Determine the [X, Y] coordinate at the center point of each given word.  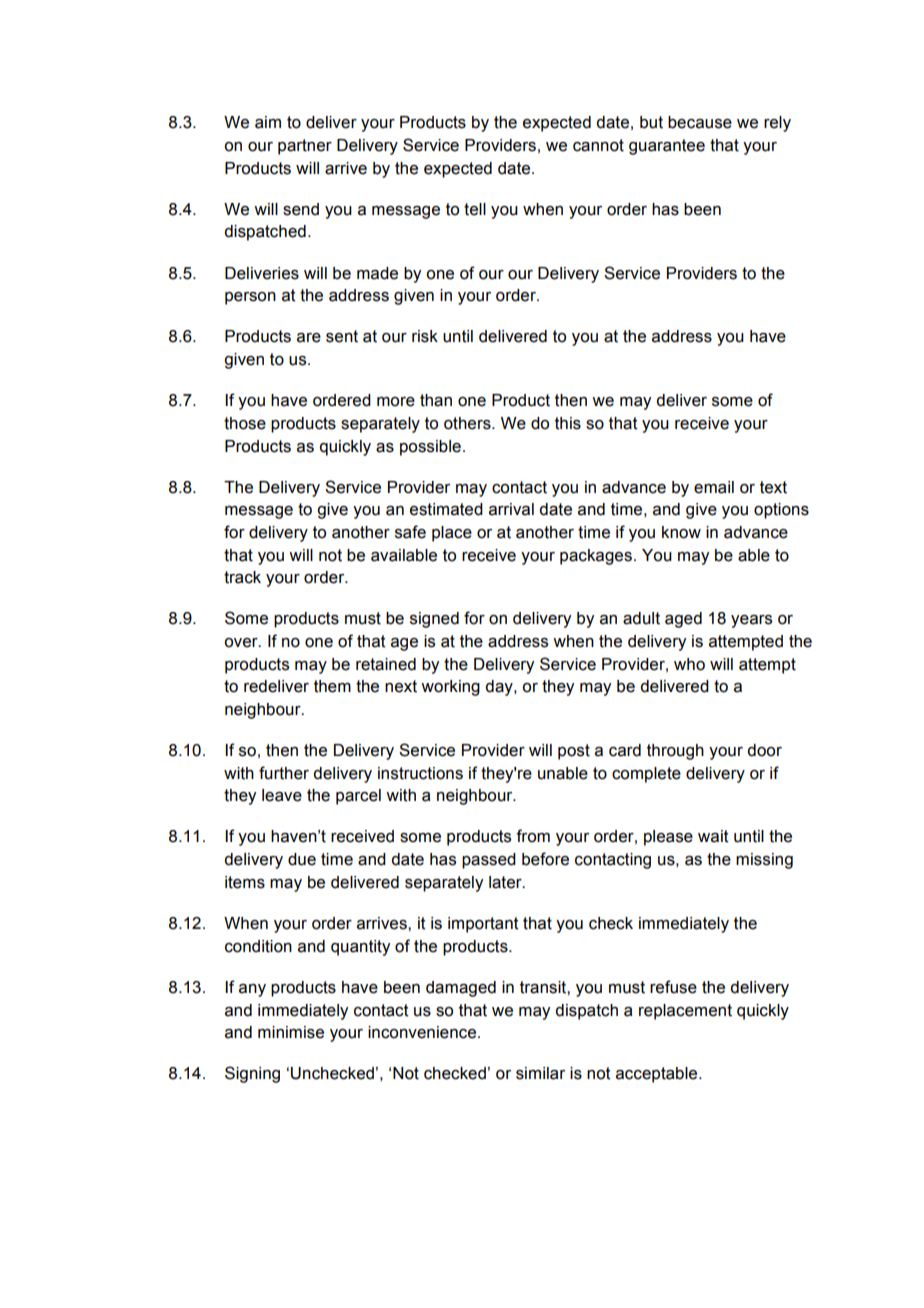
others [468, 423]
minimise [291, 1032]
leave [282, 795]
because [700, 122]
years [751, 621]
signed [434, 620]
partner [305, 147]
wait [713, 836]
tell [475, 209]
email [714, 487]
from [533, 836]
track [242, 577]
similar [540, 1073]
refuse [673, 987]
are [309, 338]
